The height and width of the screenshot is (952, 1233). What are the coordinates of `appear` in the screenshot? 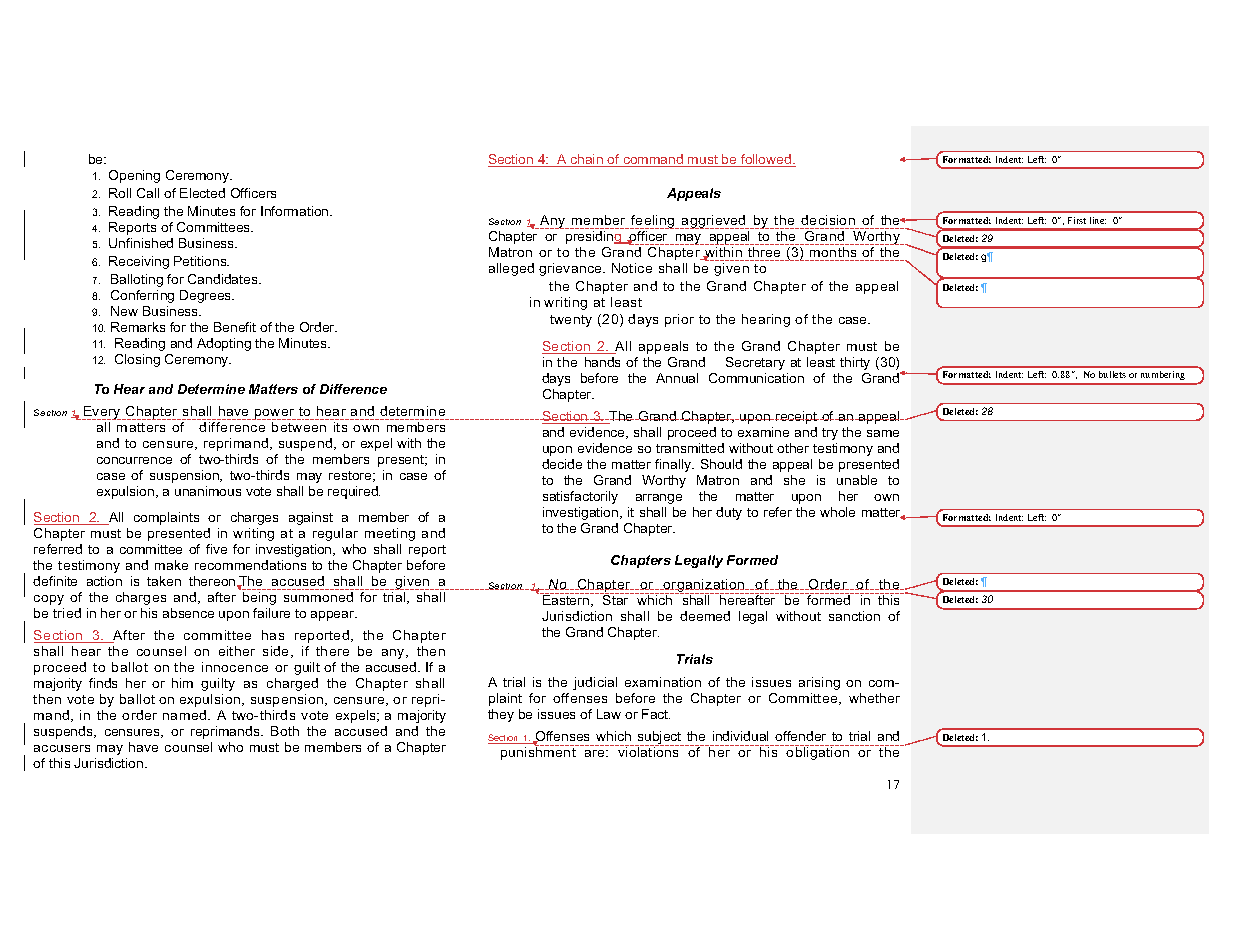 It's located at (334, 616).
